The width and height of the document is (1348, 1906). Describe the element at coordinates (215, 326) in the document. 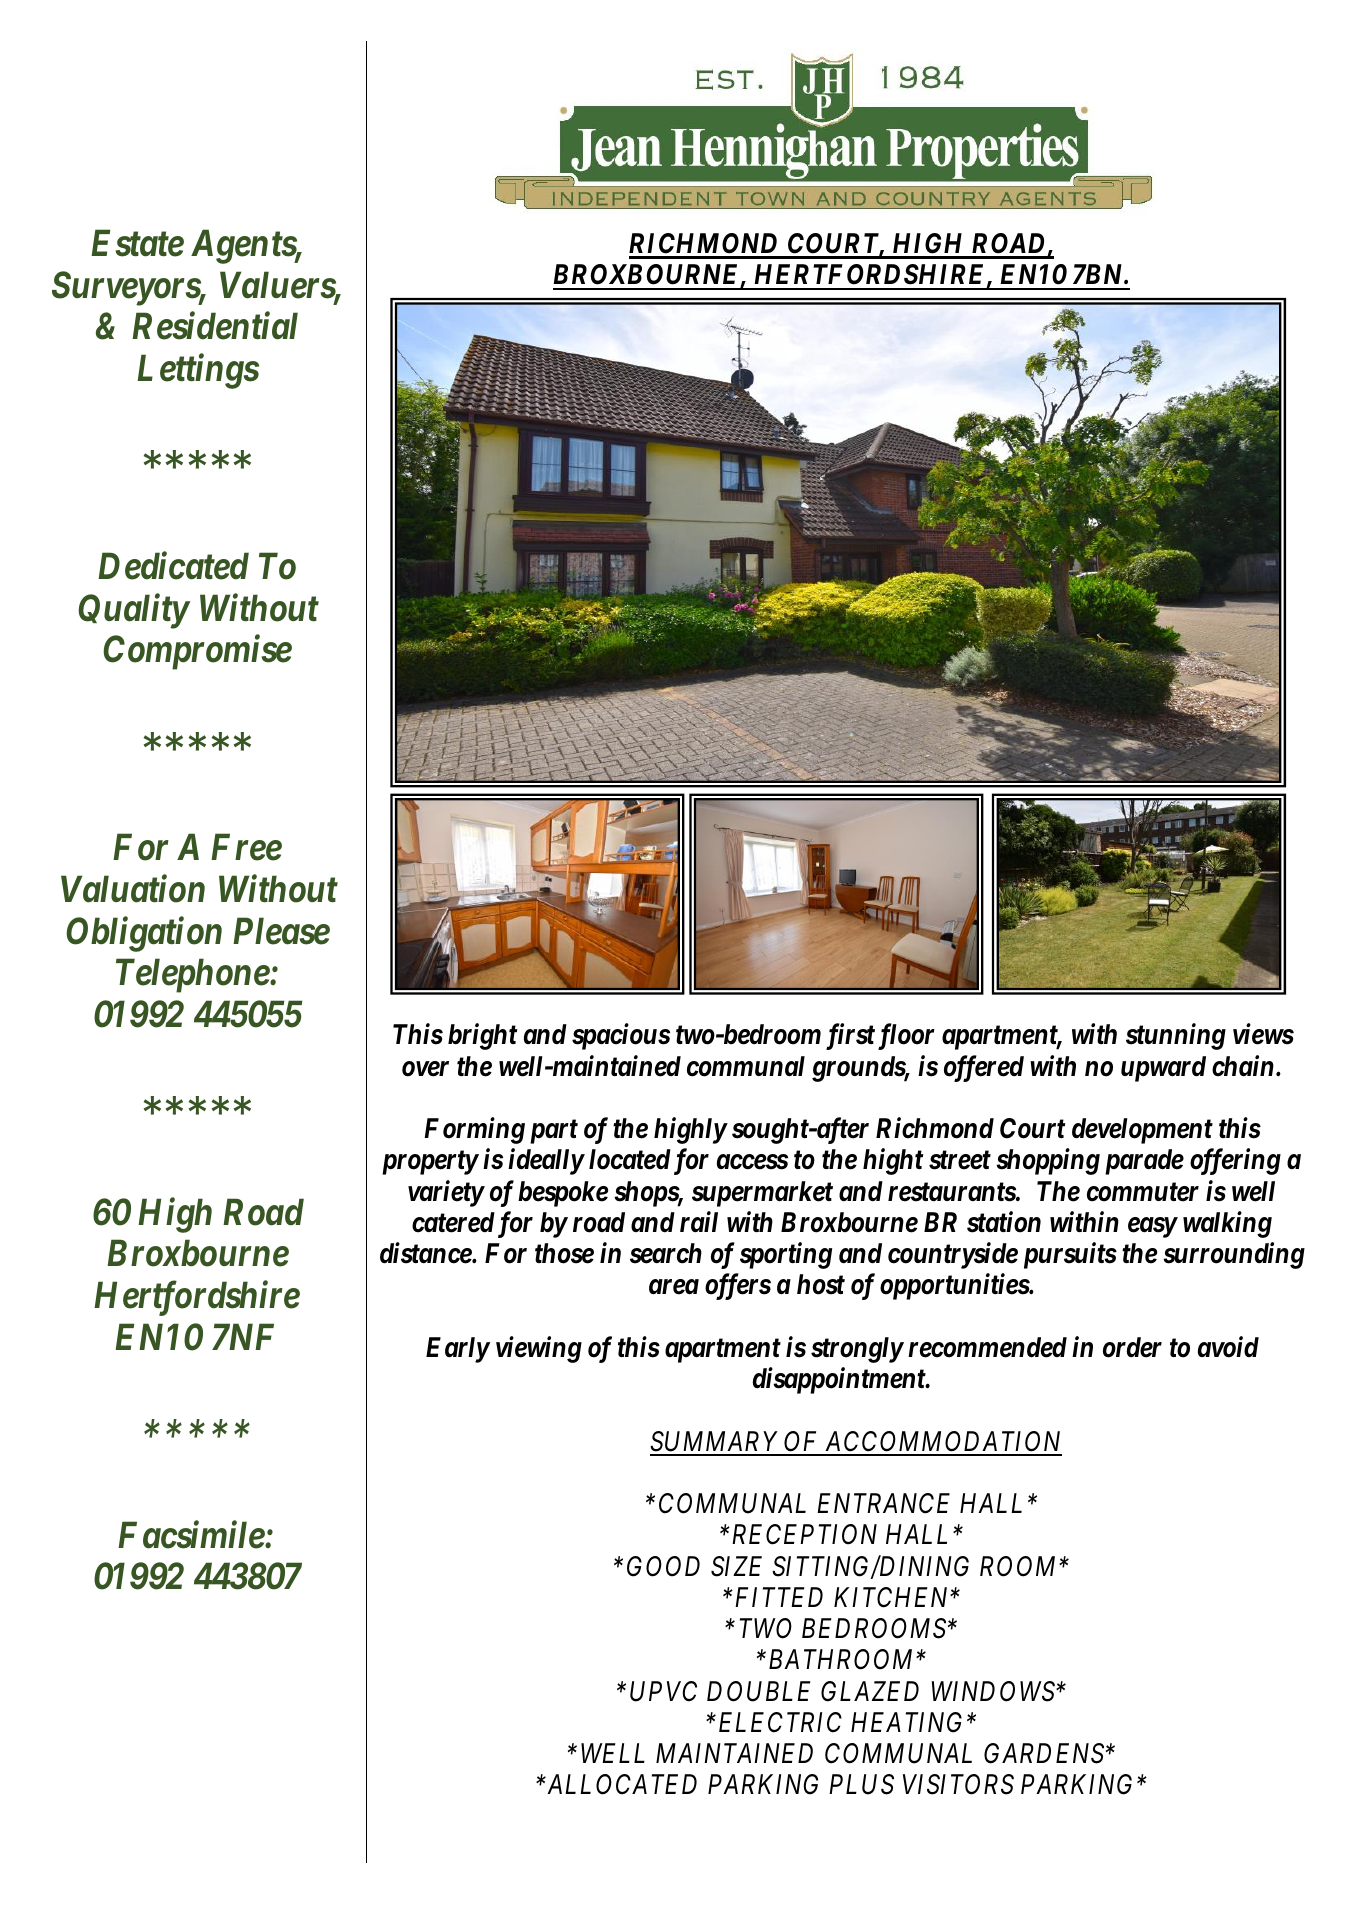

I see `Residential` at that location.
